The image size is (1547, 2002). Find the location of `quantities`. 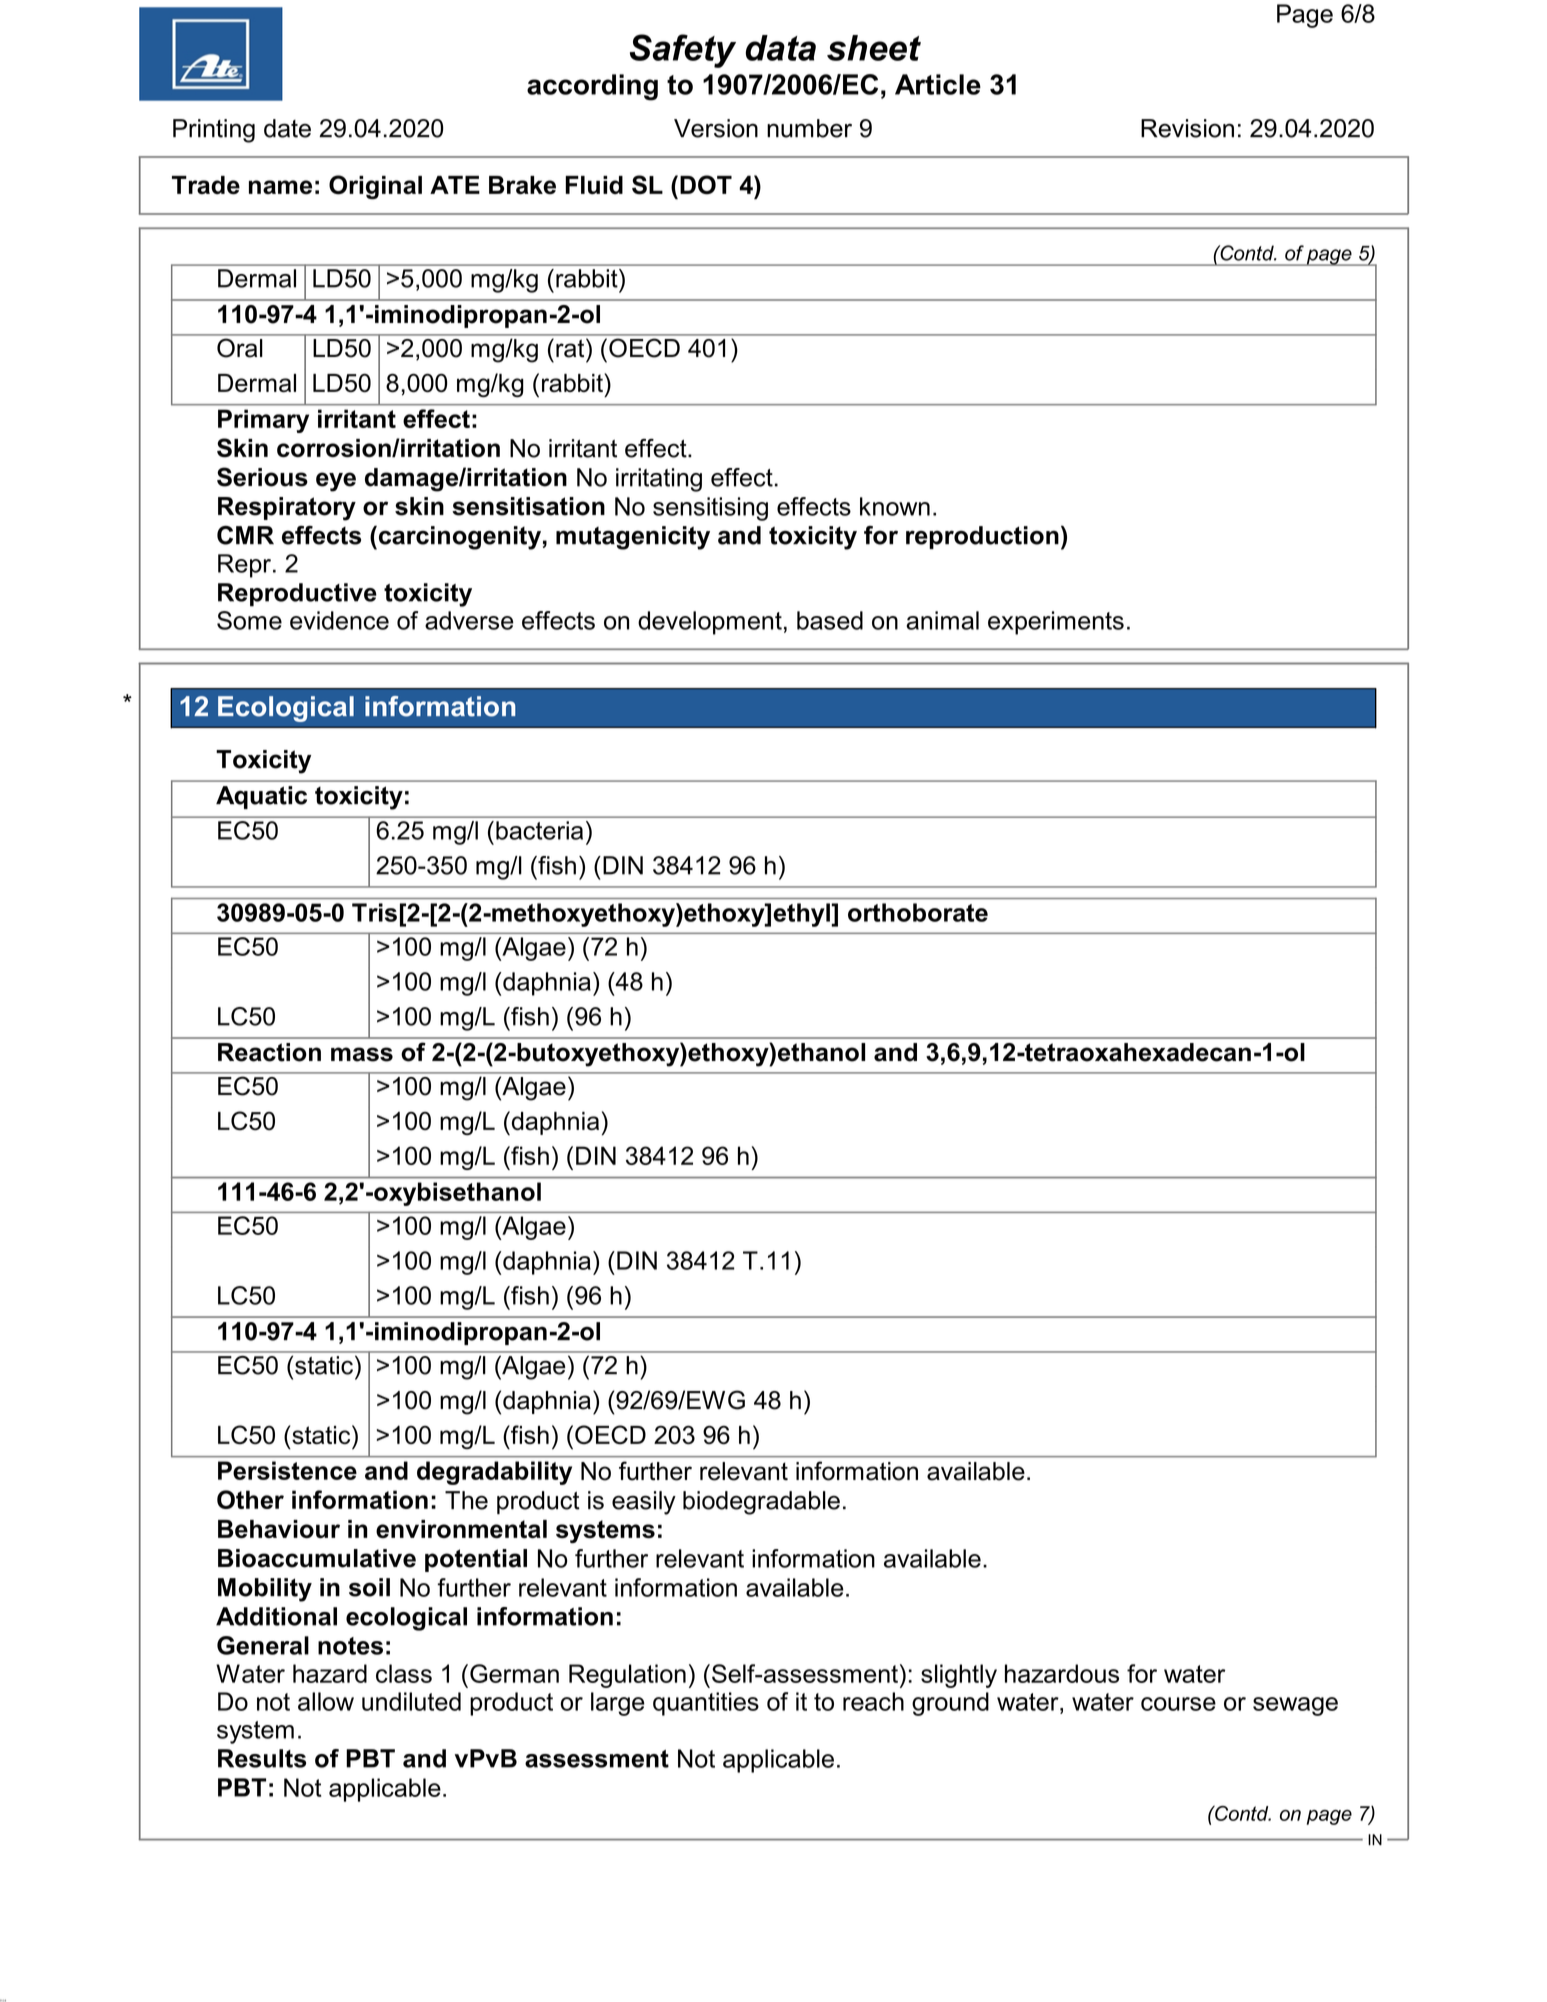

quantities is located at coordinates (706, 1704).
